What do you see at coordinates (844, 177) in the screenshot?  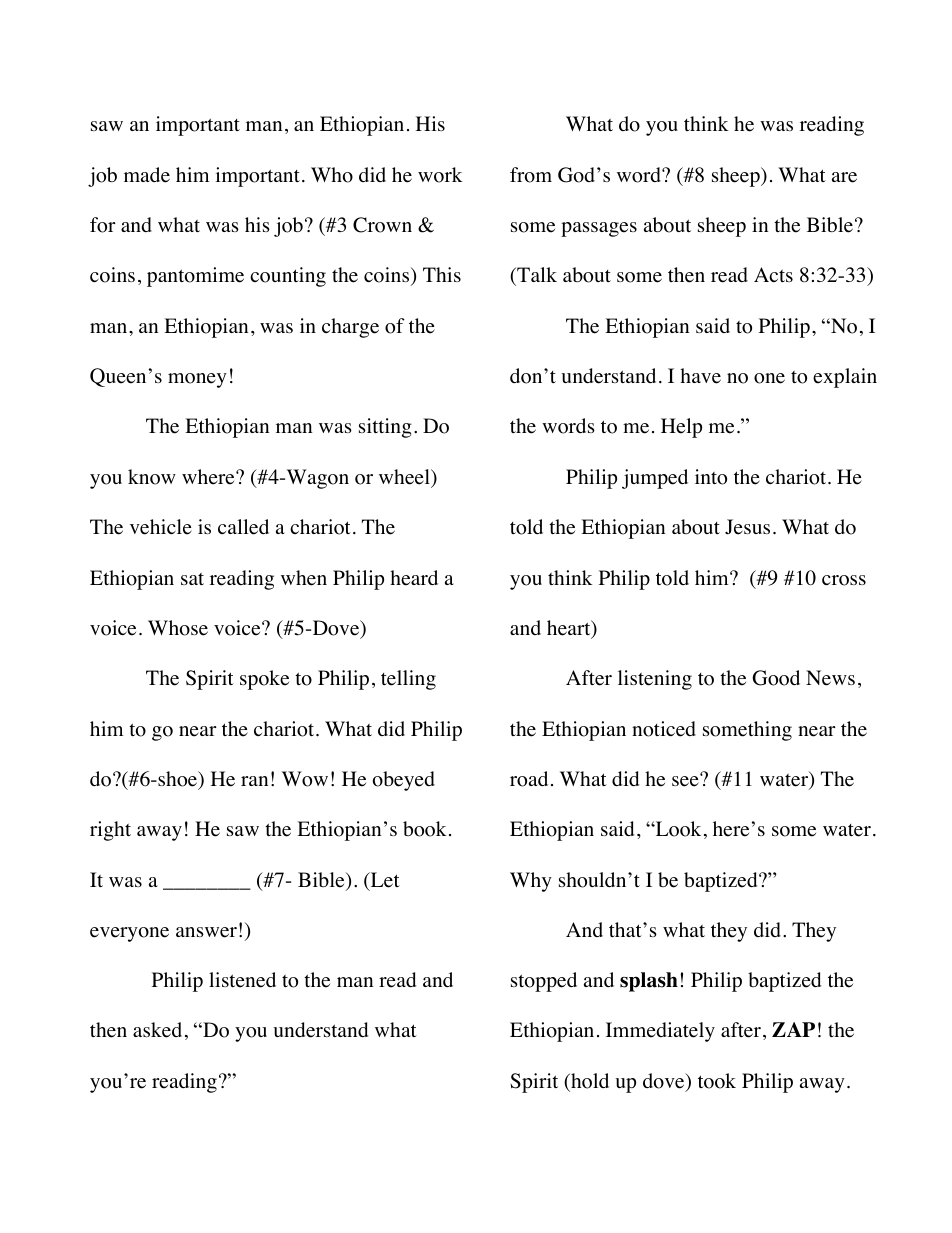 I see `are` at bounding box center [844, 177].
